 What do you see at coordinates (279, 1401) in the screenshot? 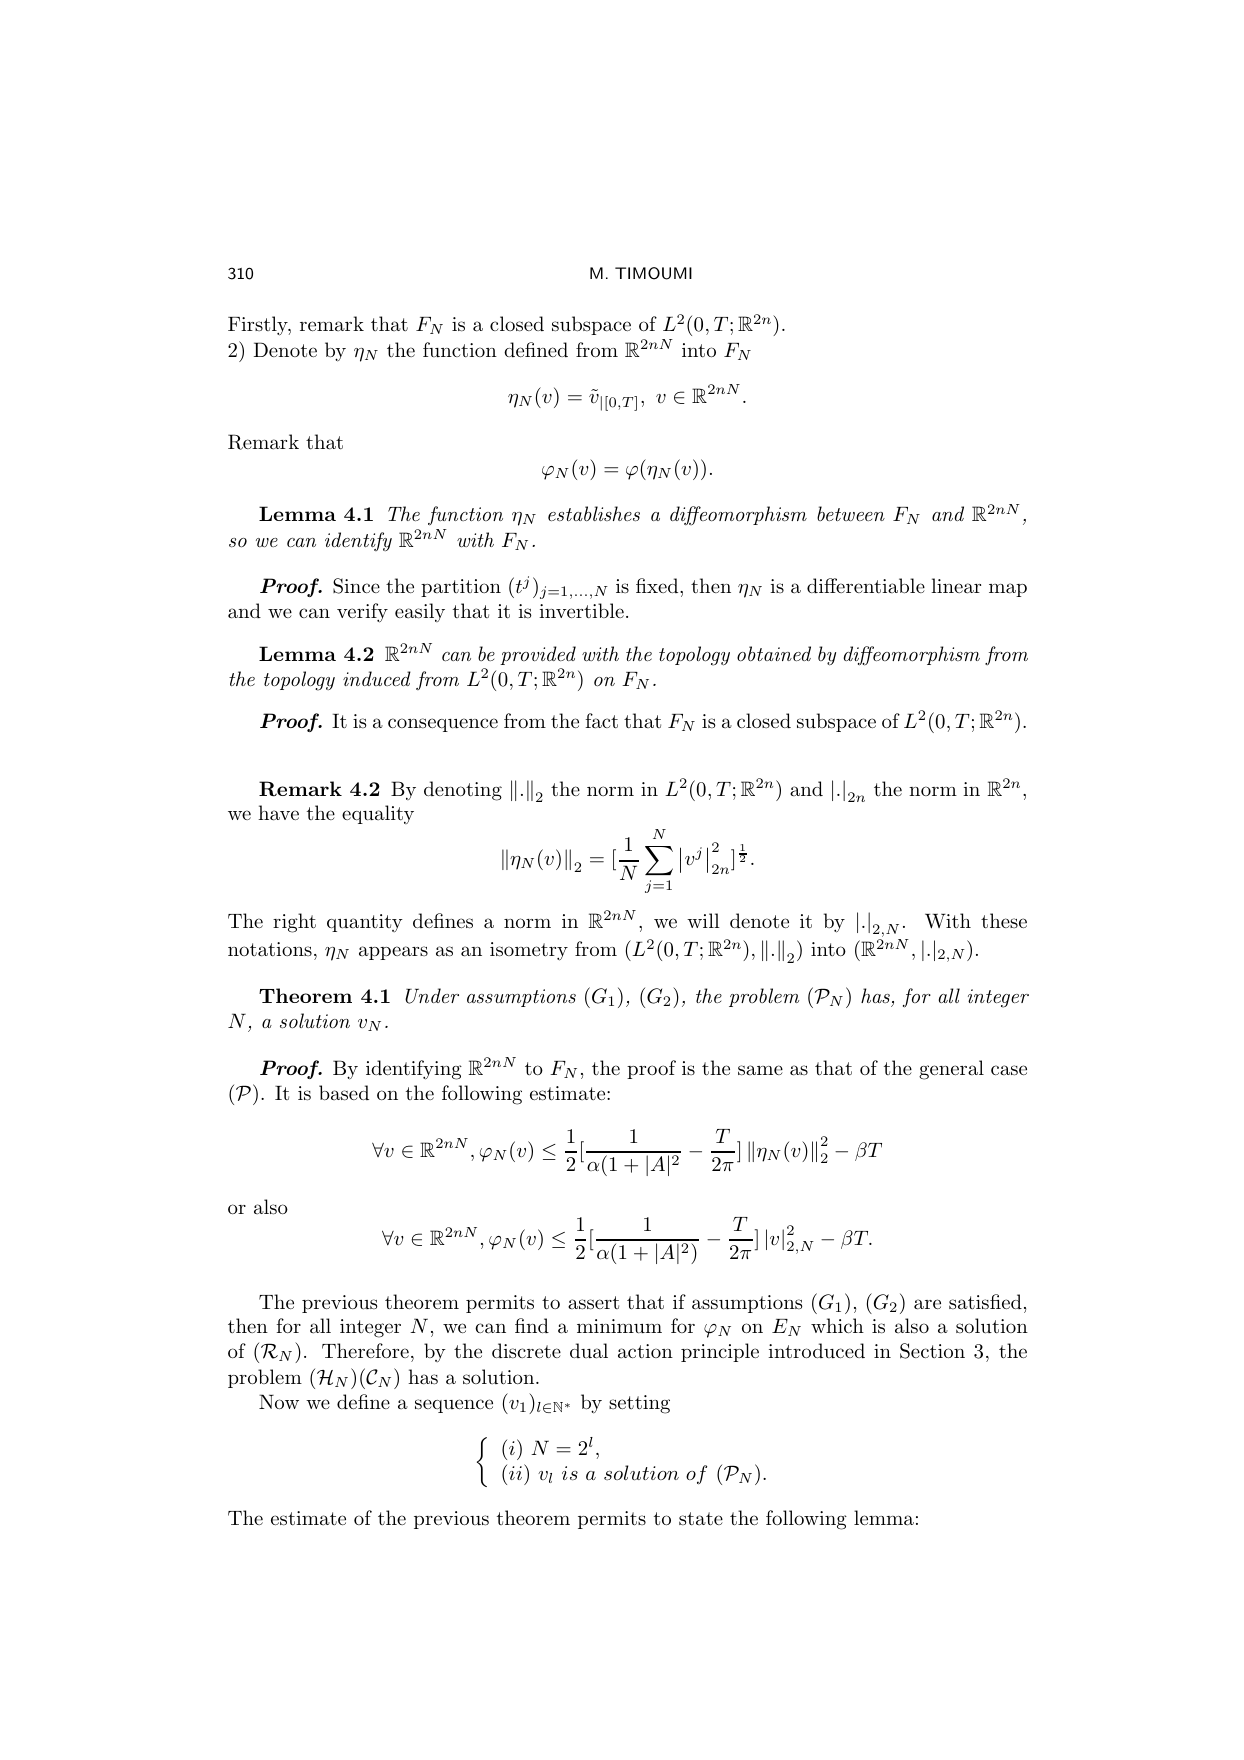
I see `Now` at bounding box center [279, 1401].
